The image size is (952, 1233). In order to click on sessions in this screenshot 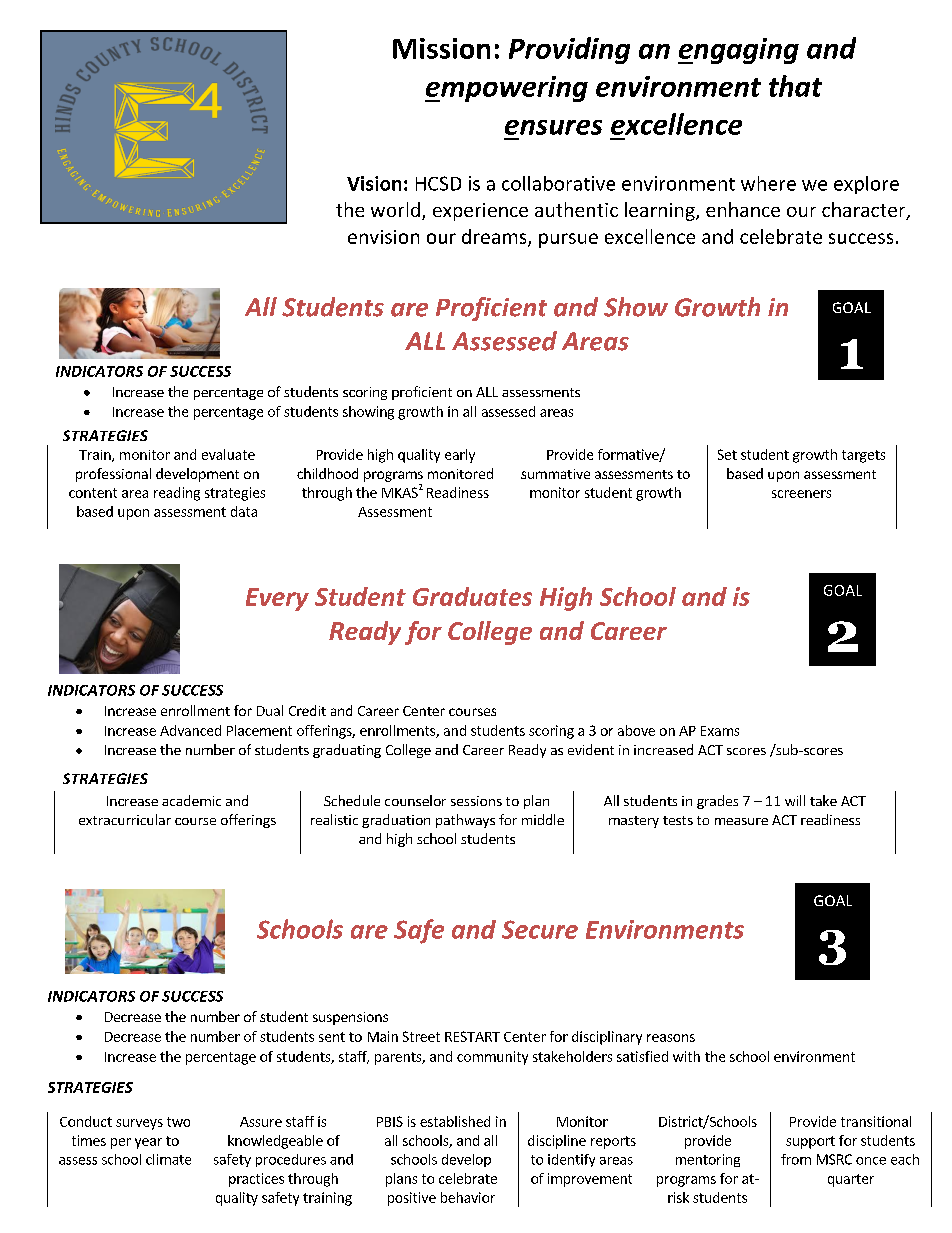, I will do `click(476, 801)`.
